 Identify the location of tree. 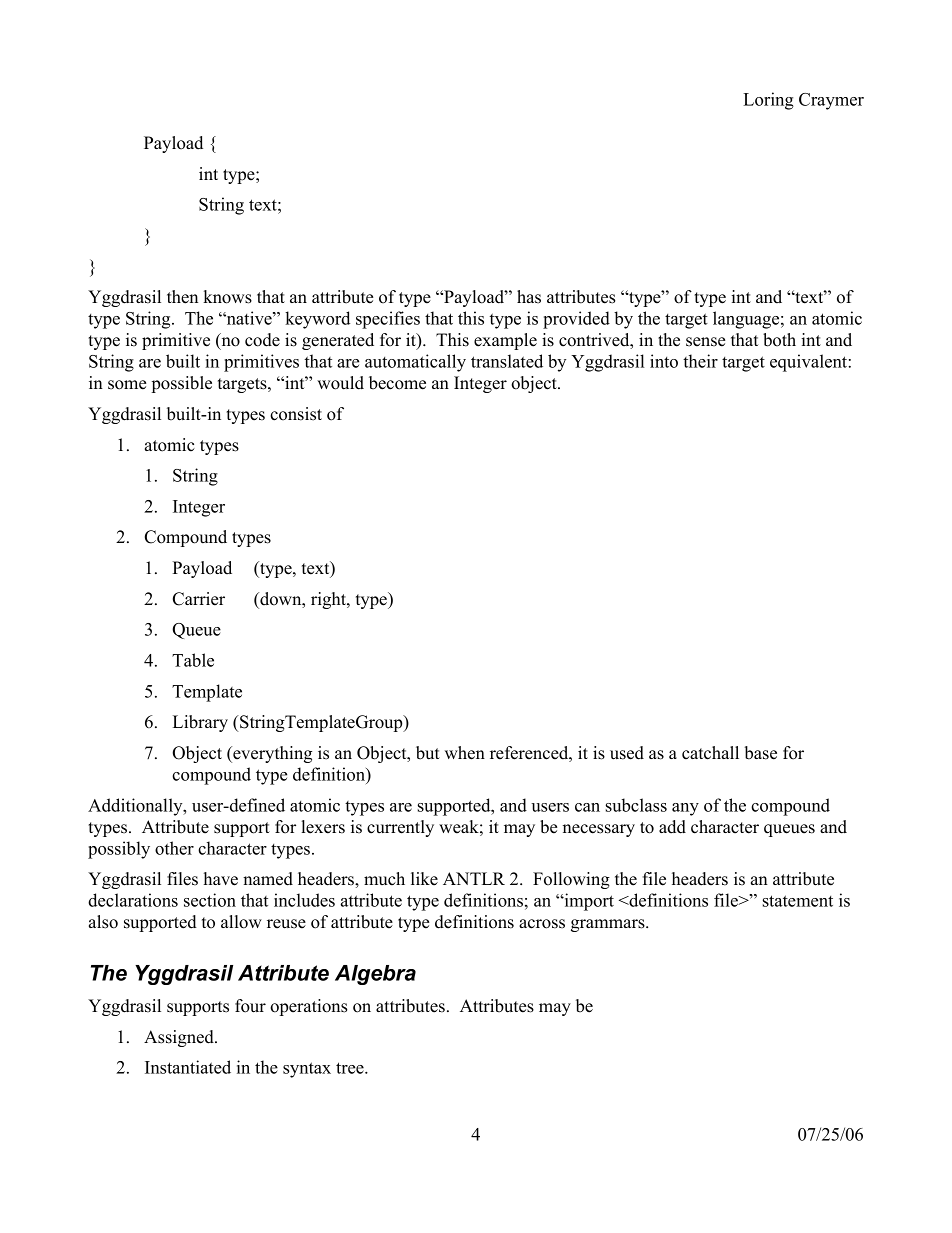
(351, 1068).
